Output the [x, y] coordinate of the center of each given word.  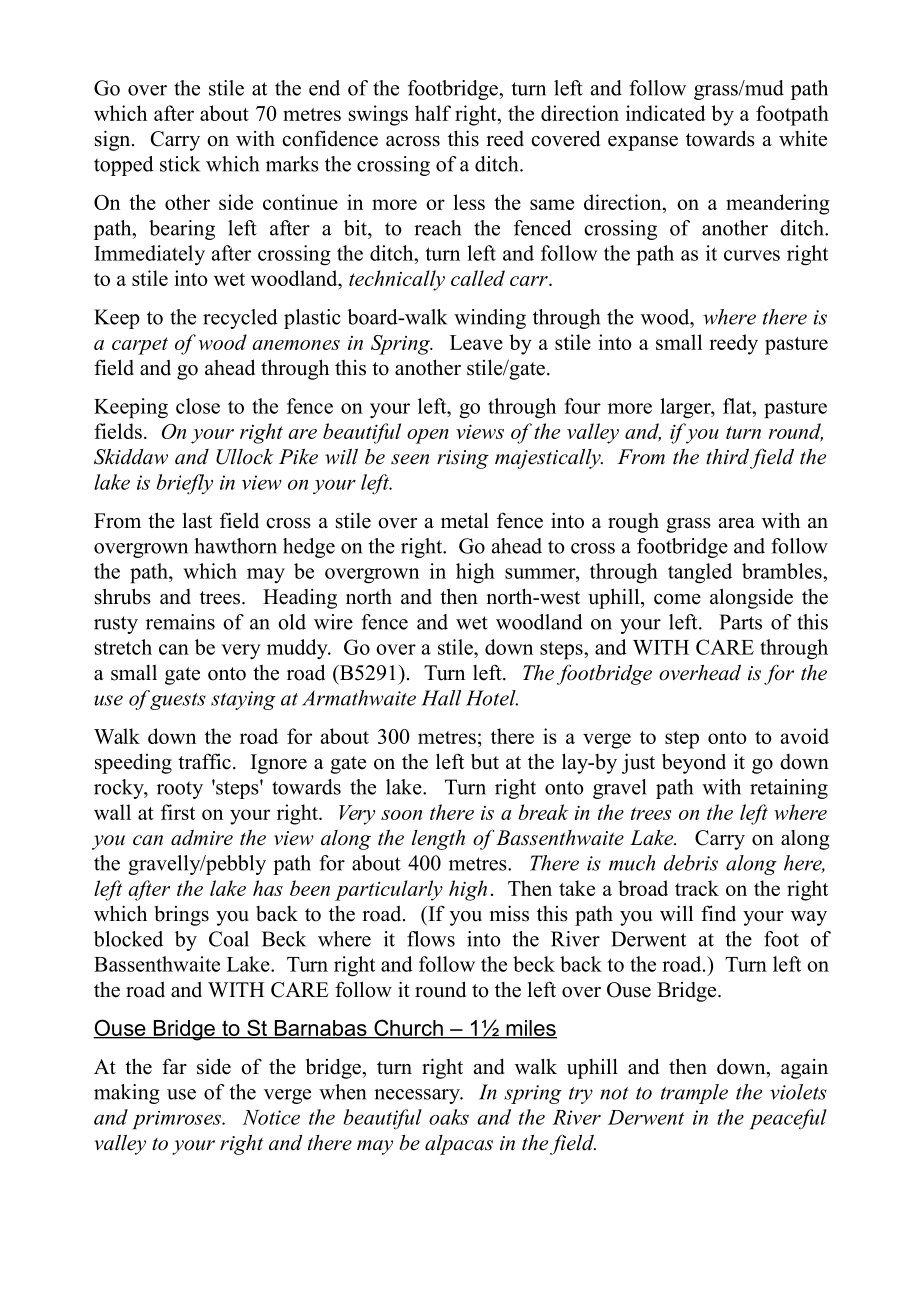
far [174, 1066]
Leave [476, 342]
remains [180, 622]
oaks [449, 1117]
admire [202, 838]
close [198, 406]
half [433, 113]
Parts [740, 622]
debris [691, 863]
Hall [441, 698]
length [438, 840]
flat [738, 406]
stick [180, 164]
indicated [666, 113]
